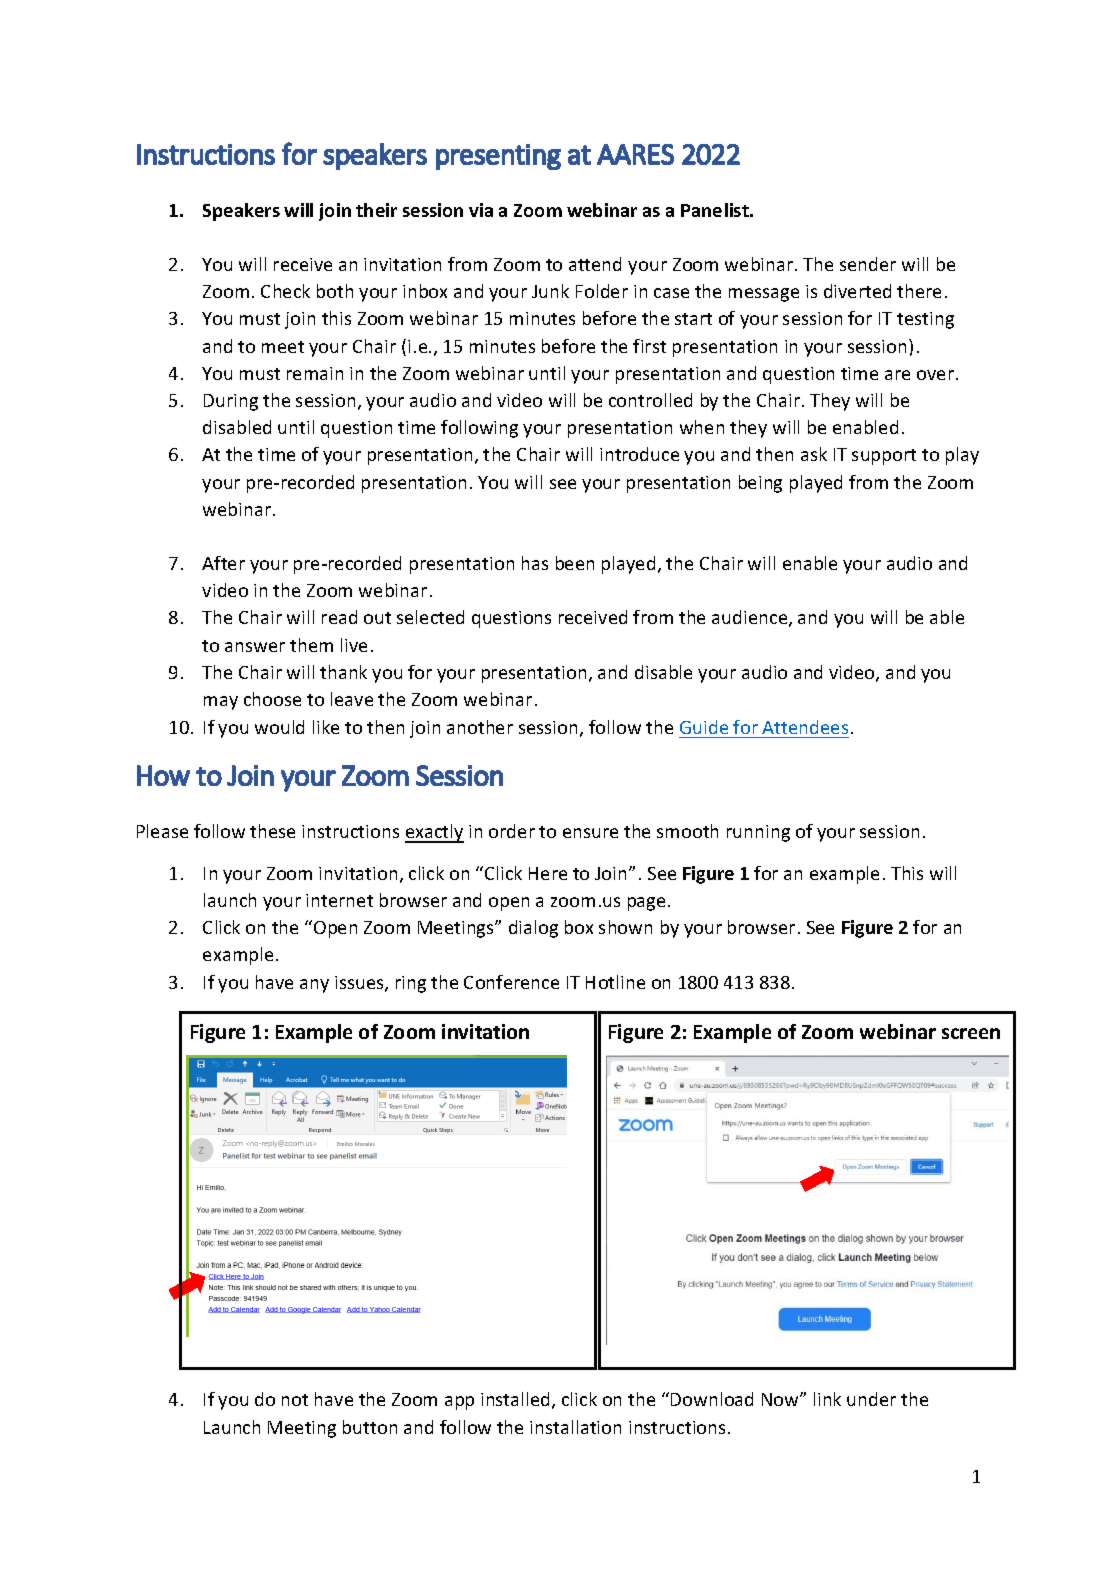  What do you see at coordinates (575, 563) in the screenshot?
I see `been` at bounding box center [575, 563].
